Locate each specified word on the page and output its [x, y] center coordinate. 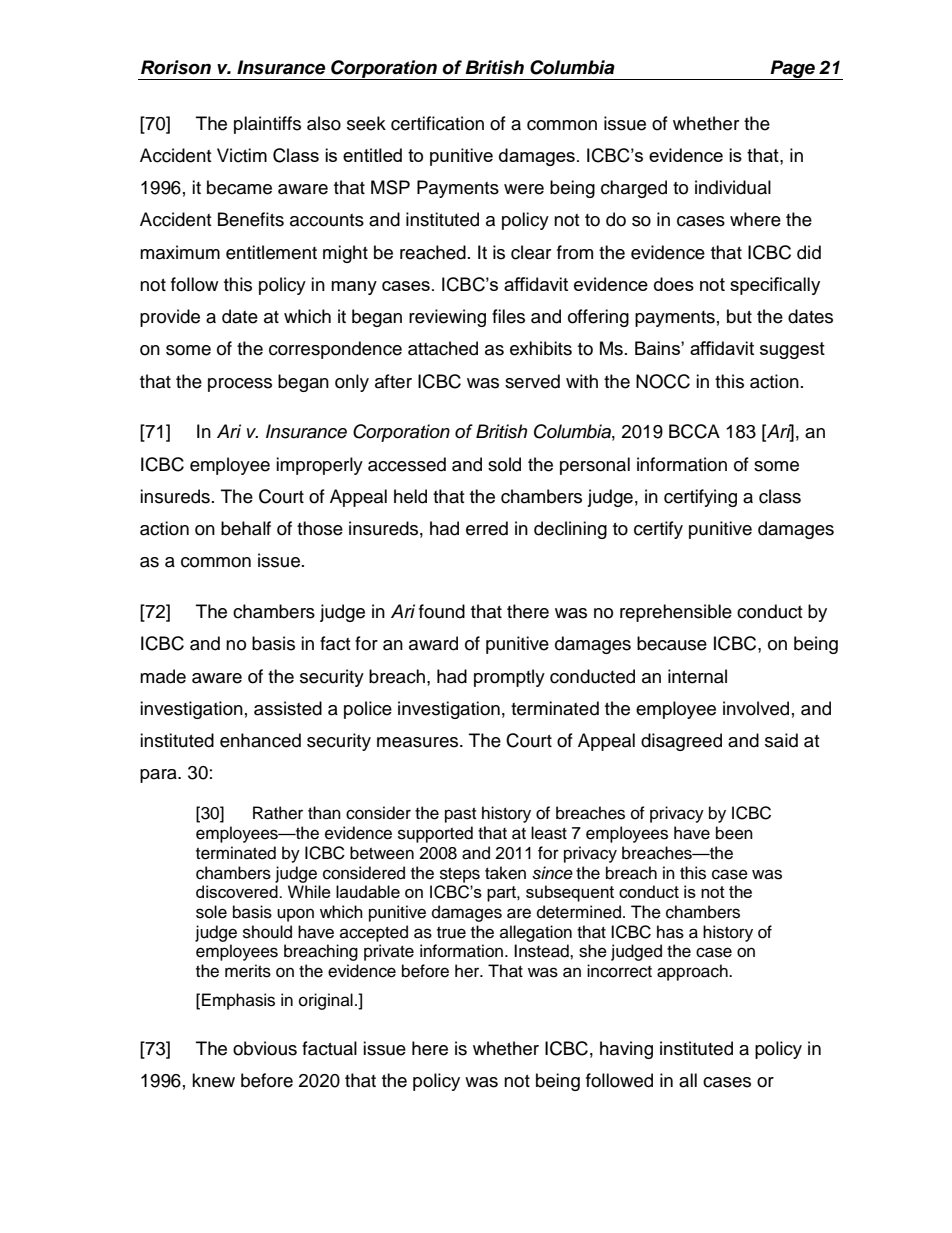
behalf [246, 528]
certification [437, 123]
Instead [542, 951]
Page [792, 70]
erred [487, 528]
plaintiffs [267, 125]
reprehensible [676, 613]
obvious [265, 1048]
